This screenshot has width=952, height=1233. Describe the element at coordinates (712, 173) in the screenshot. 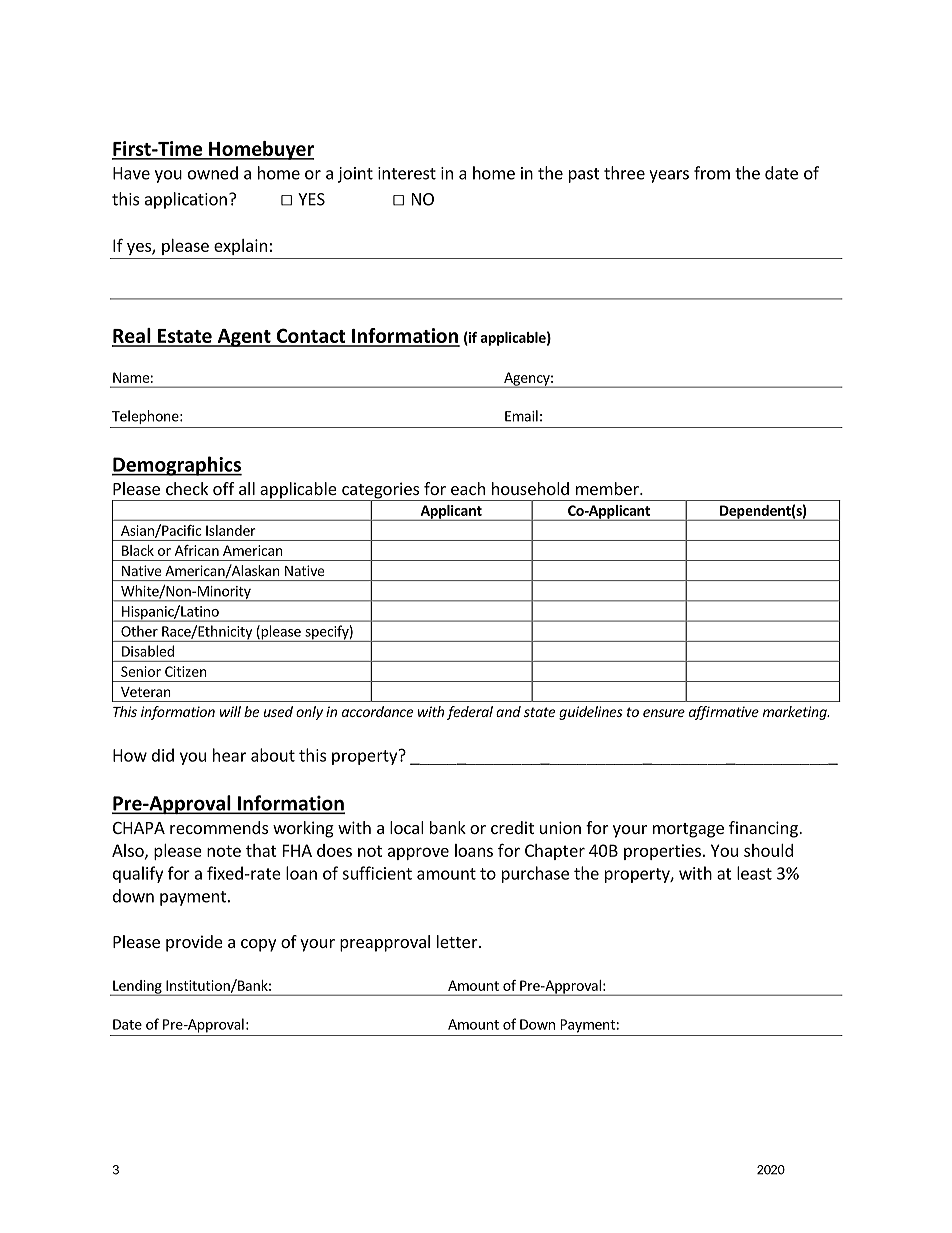

I see `from` at that location.
